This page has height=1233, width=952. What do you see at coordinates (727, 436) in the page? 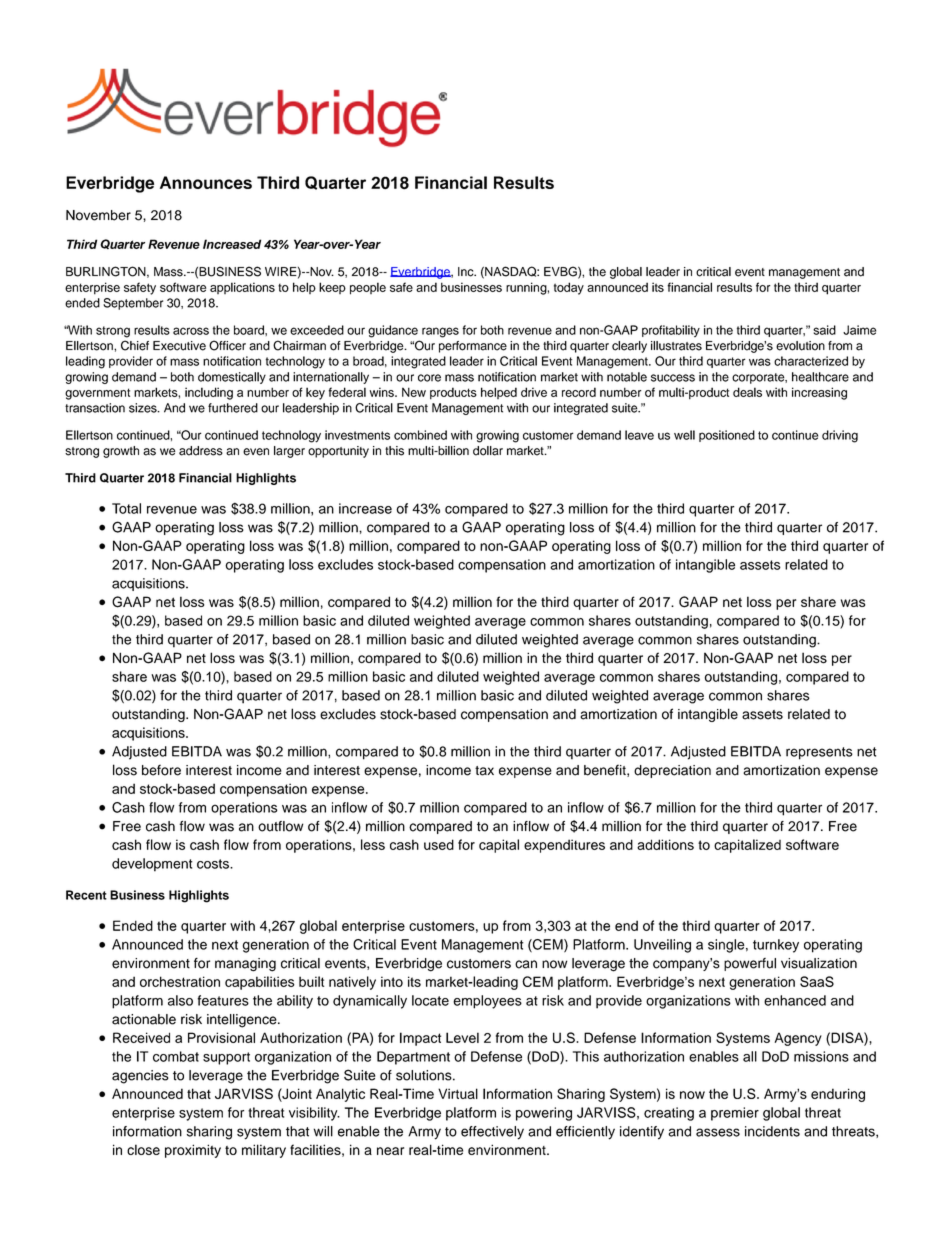
I see `positioned` at bounding box center [727, 436].
